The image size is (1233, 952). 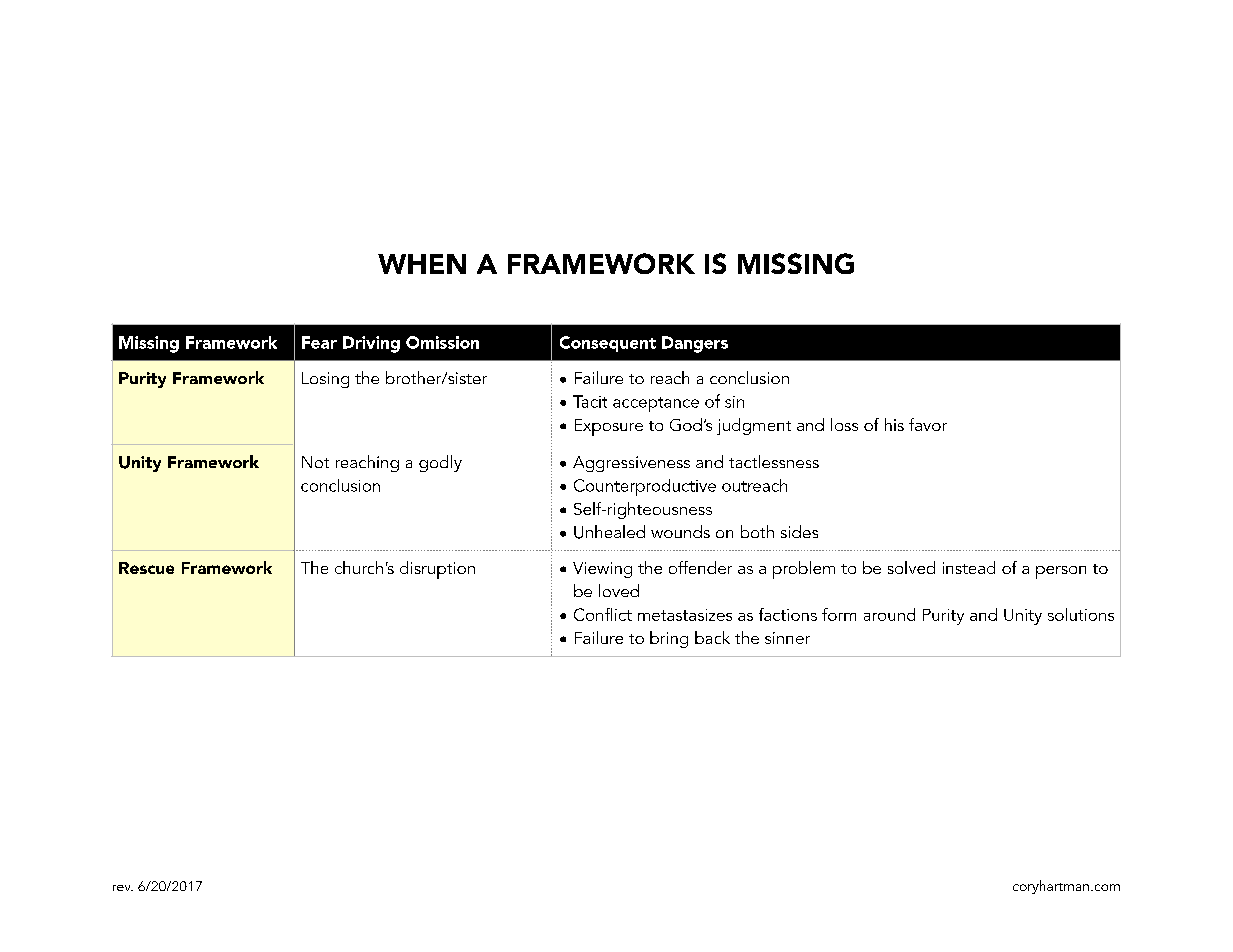 I want to click on instead, so click(x=969, y=567).
